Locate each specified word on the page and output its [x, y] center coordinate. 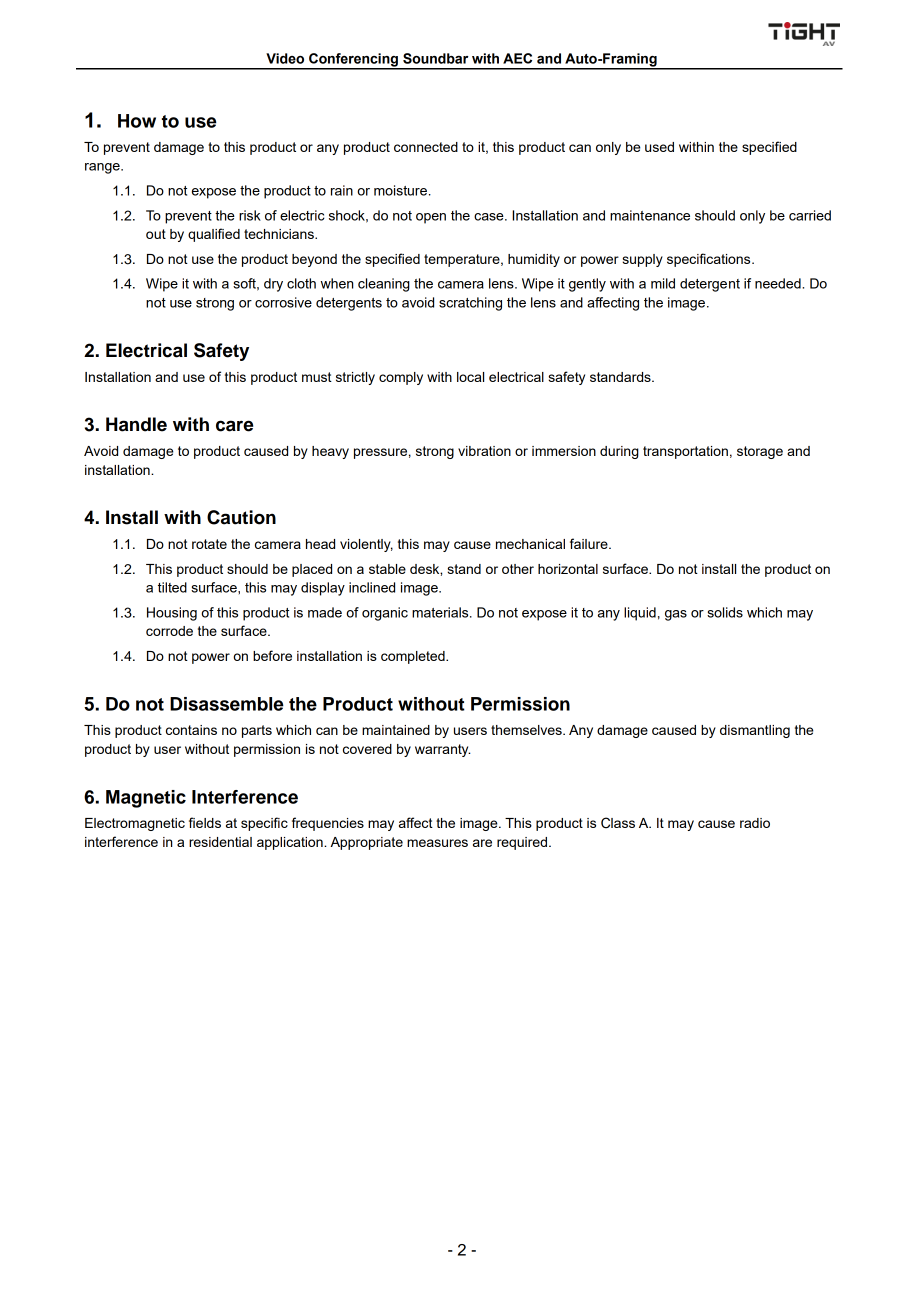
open [431, 218]
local [470, 377]
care [234, 426]
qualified [214, 235]
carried [810, 215]
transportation [685, 452]
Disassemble [227, 704]
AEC [517, 58]
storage [760, 452]
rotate [209, 544]
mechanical [530, 544]
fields [205, 822]
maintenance [650, 215]
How [137, 121]
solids [725, 612]
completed [414, 657]
